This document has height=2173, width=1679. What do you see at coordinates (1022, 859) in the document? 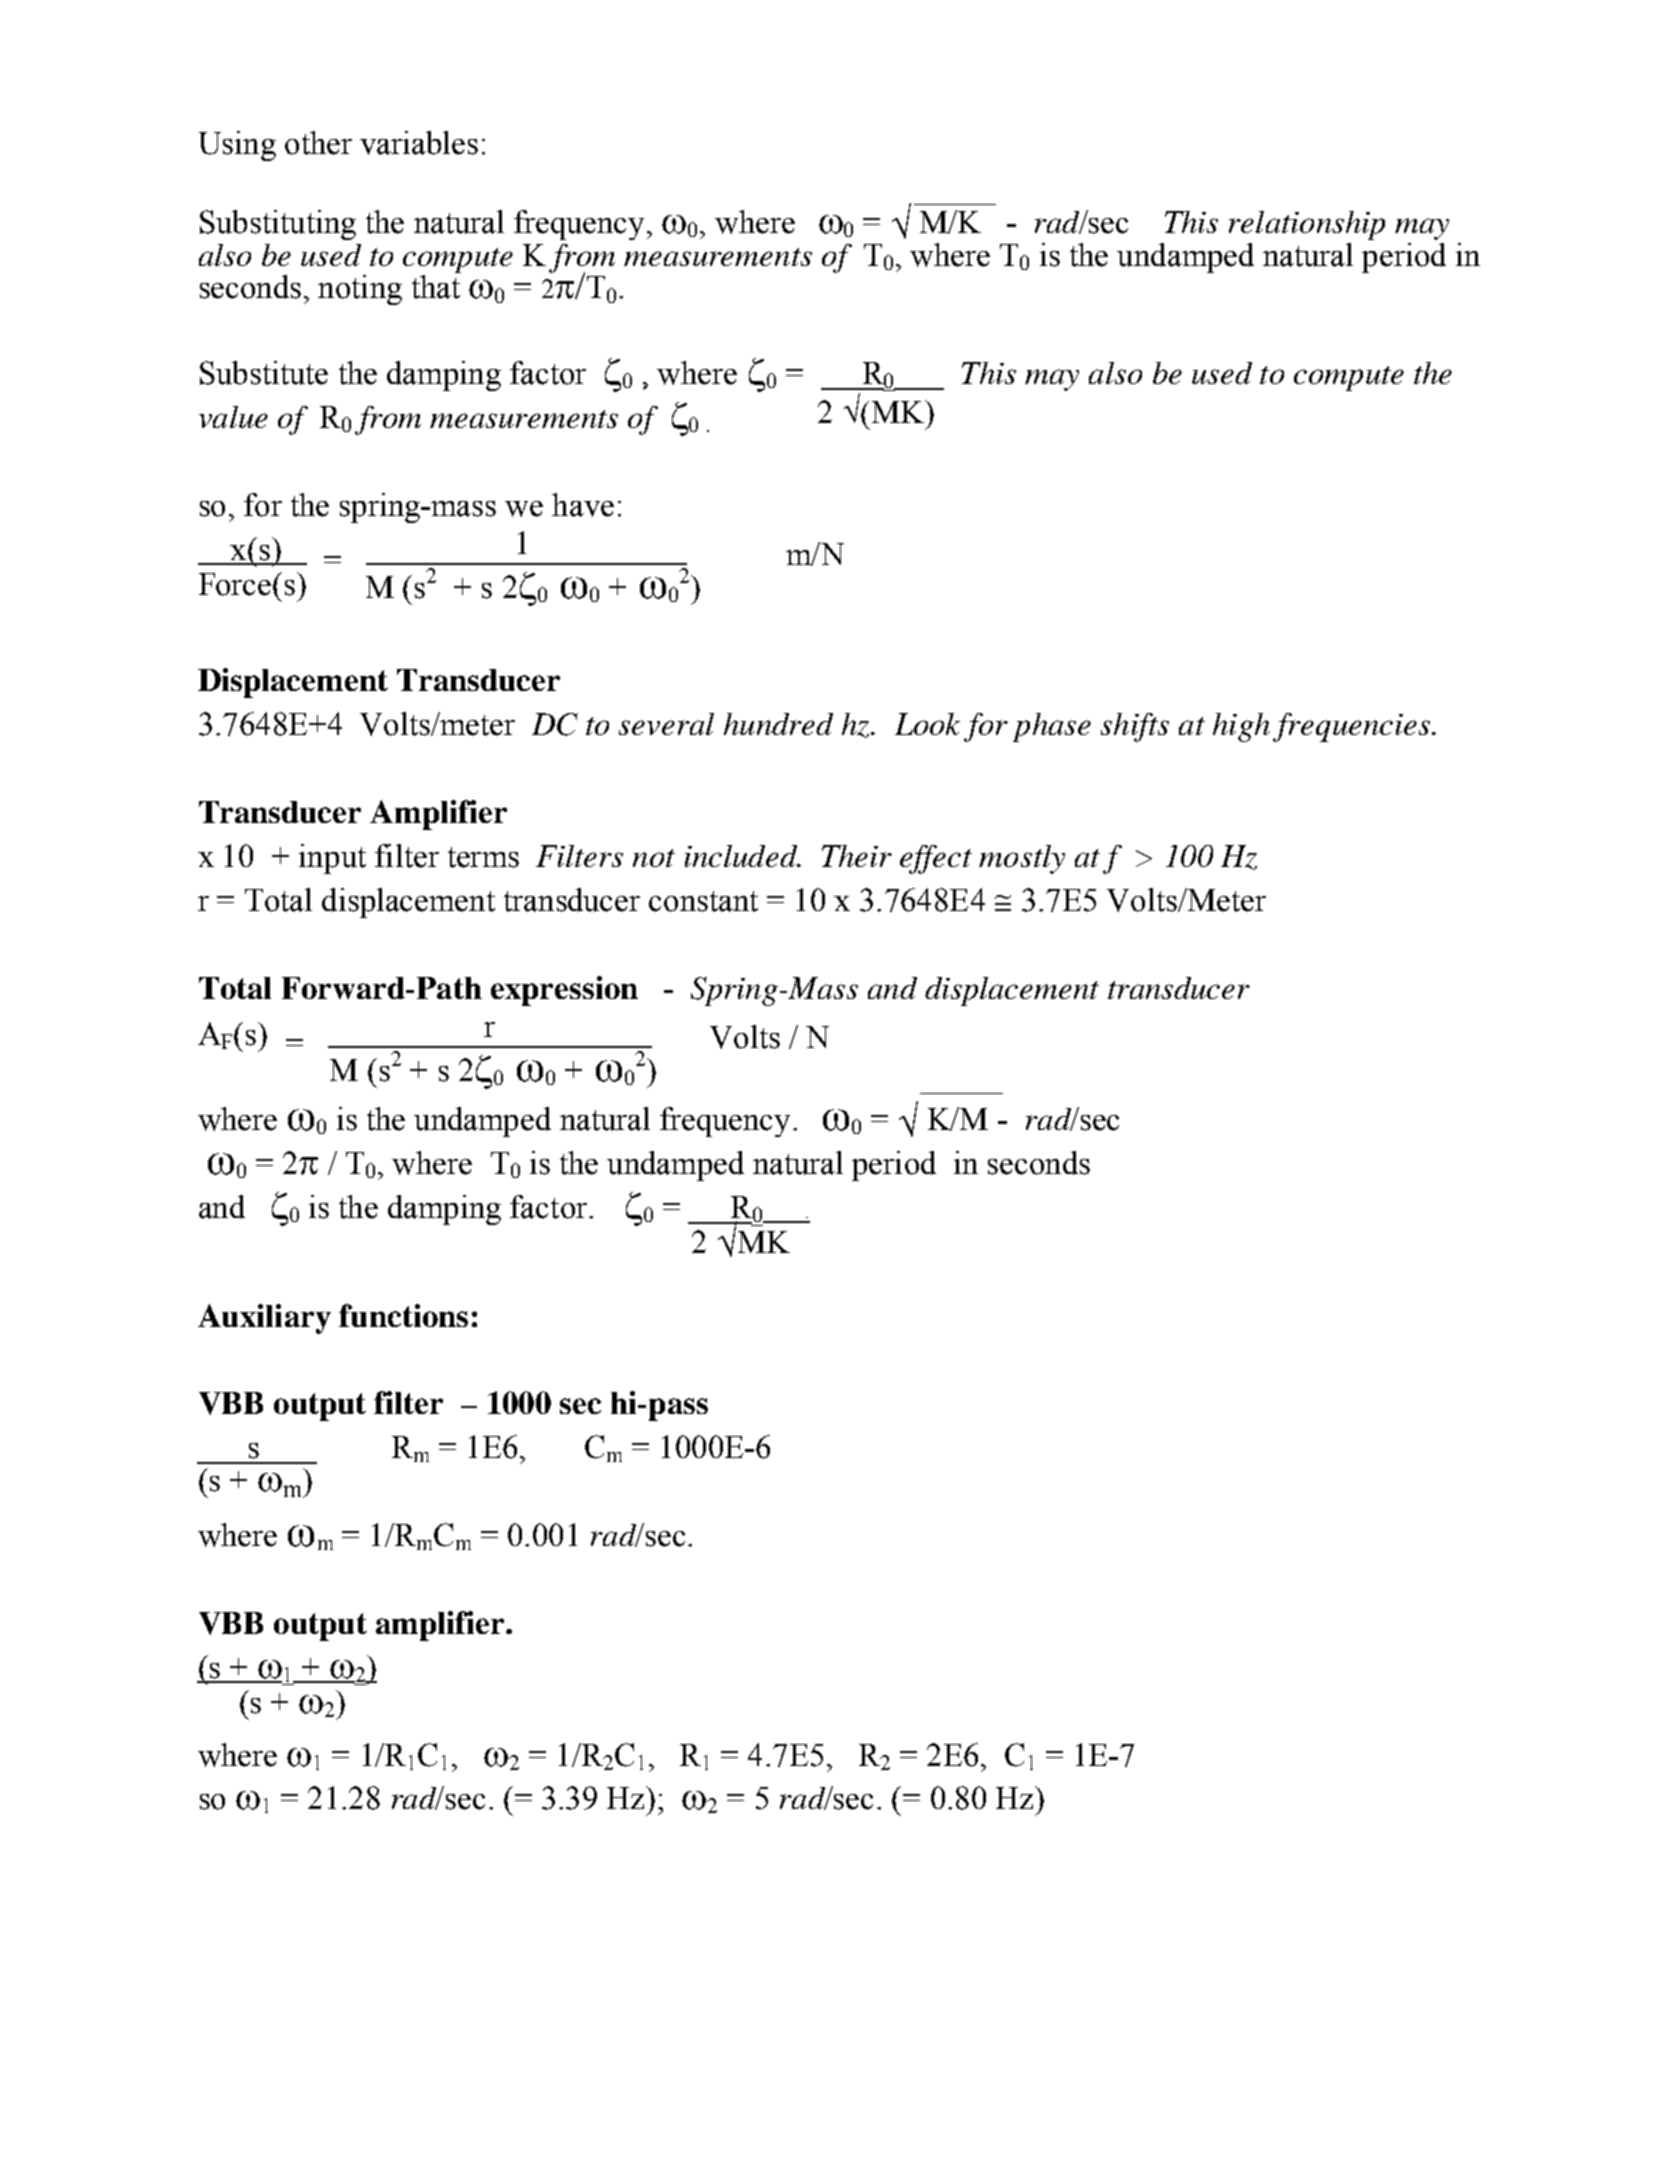
I see `mostly` at bounding box center [1022, 859].
